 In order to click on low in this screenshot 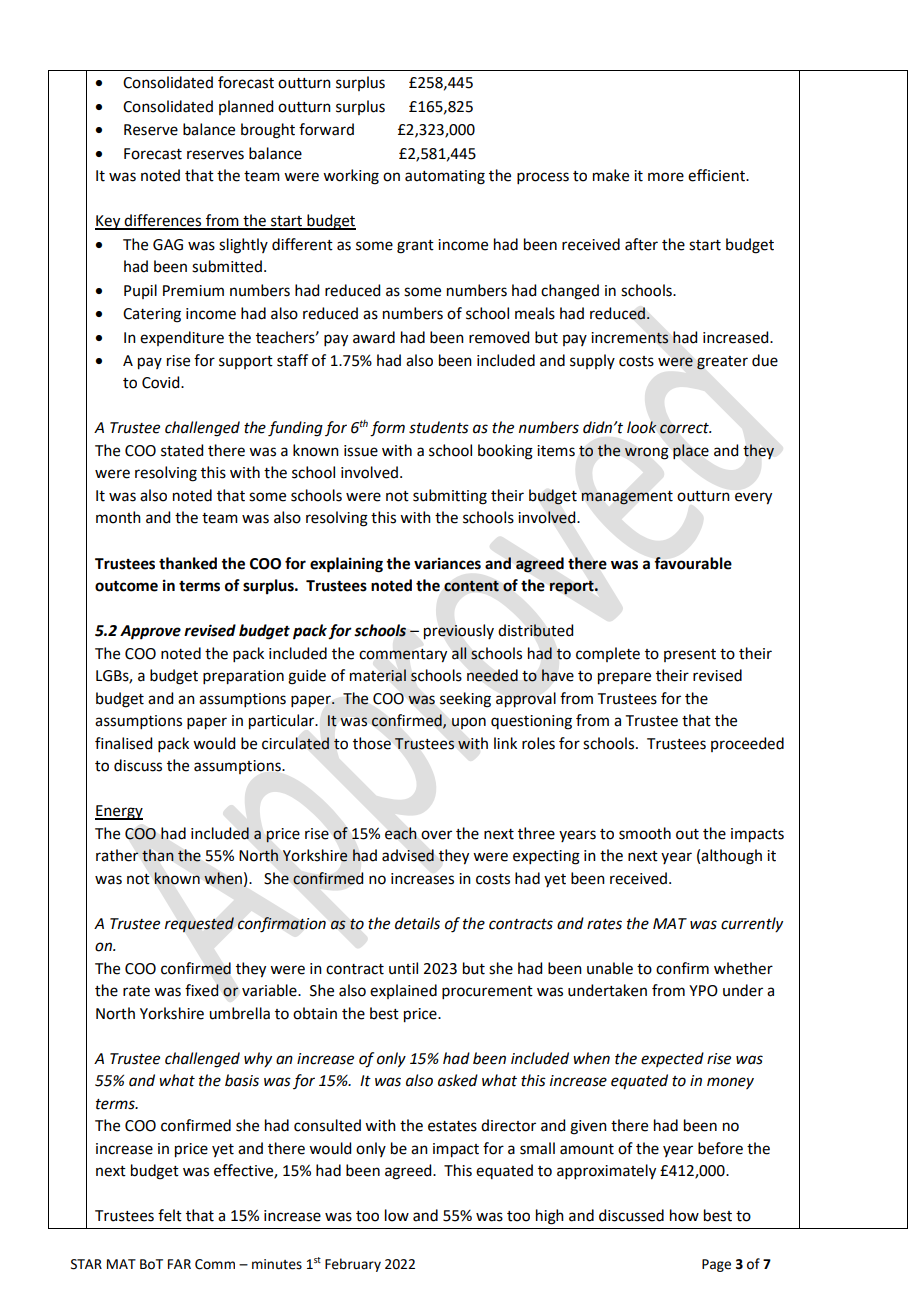, I will do `click(397, 1215)`.
